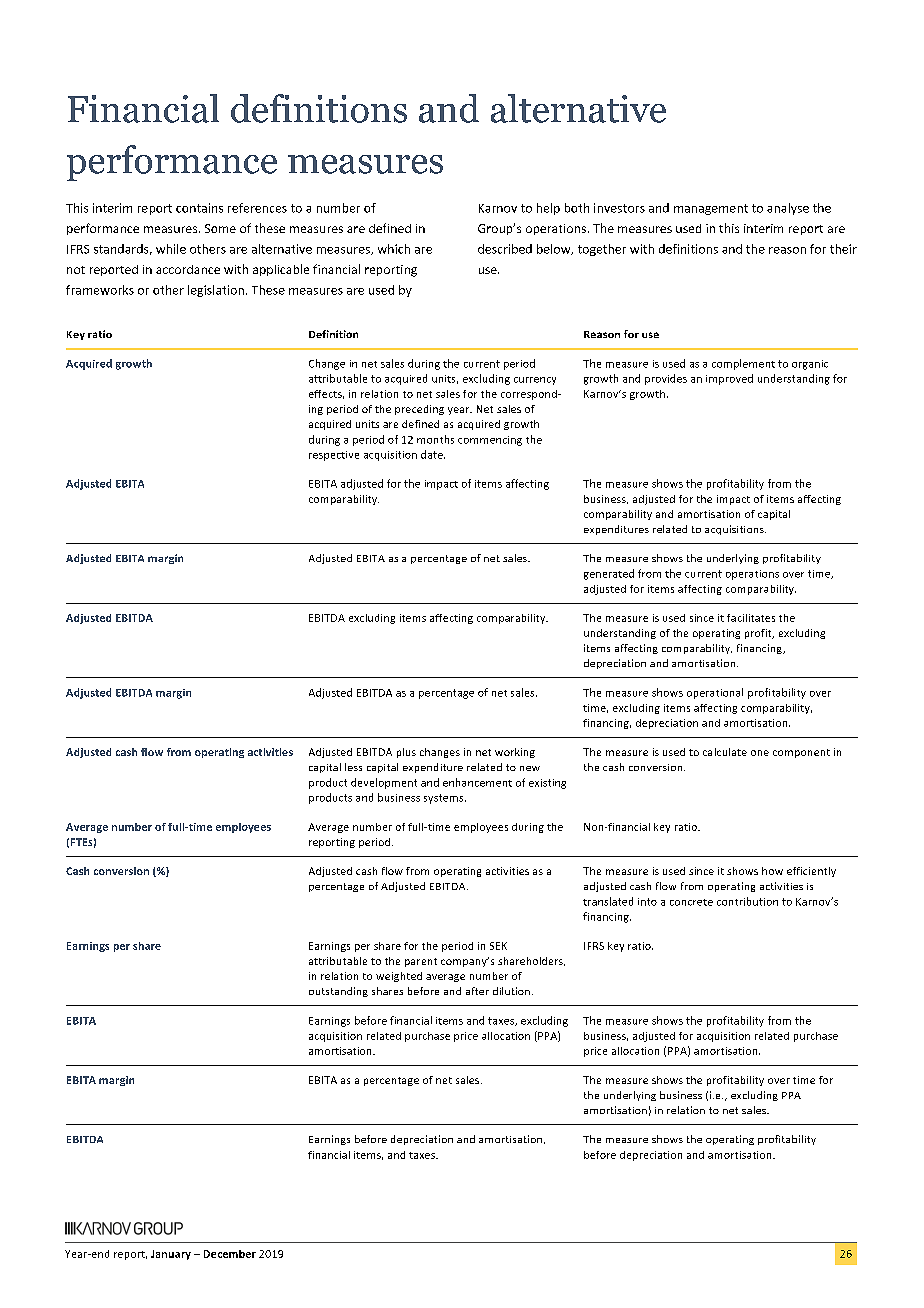  Describe the element at coordinates (171, 1255) in the image. I see `January` at that location.
